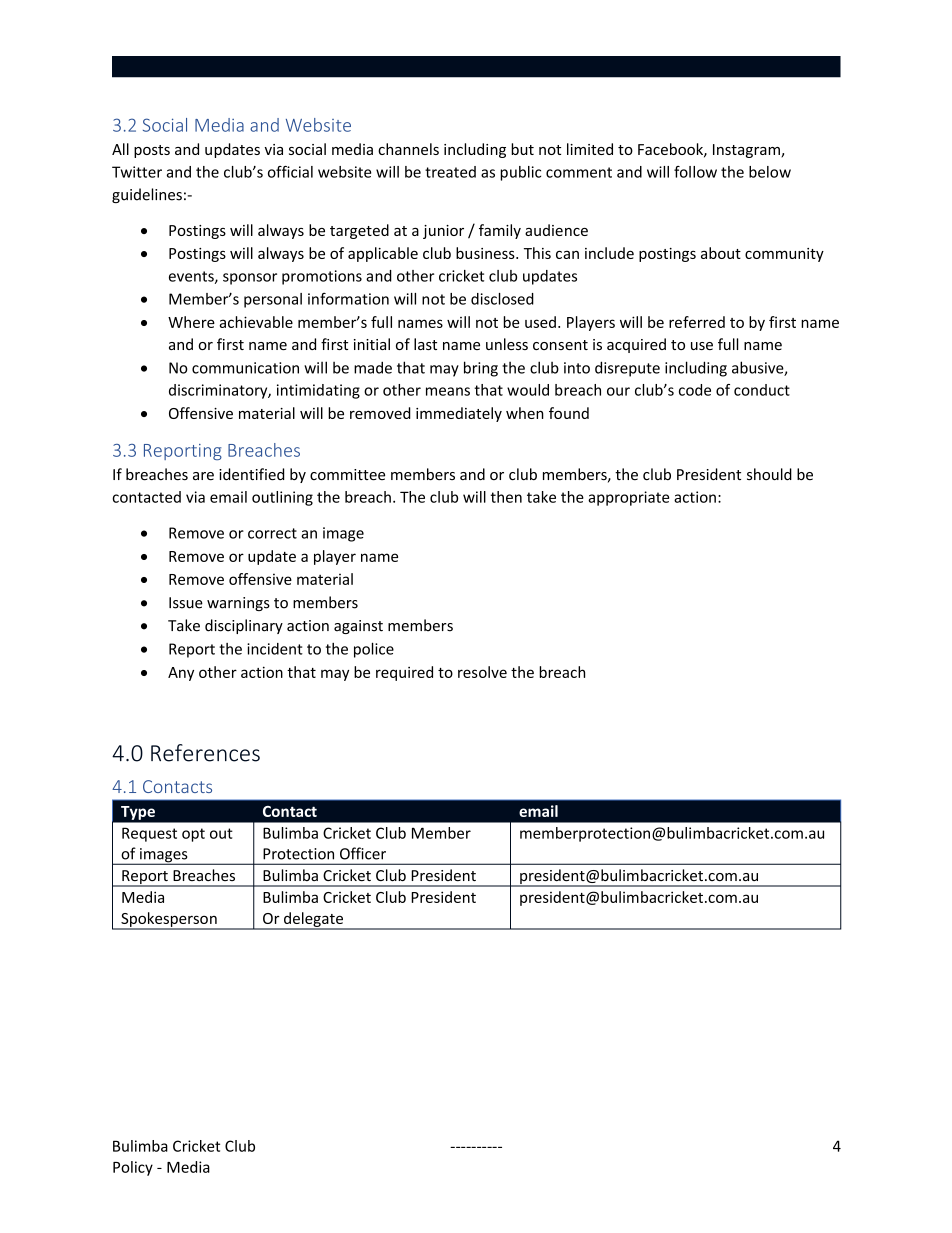 Image resolution: width=952 pixels, height=1233 pixels. Describe the element at coordinates (506, 497) in the screenshot. I see `then` at that location.
